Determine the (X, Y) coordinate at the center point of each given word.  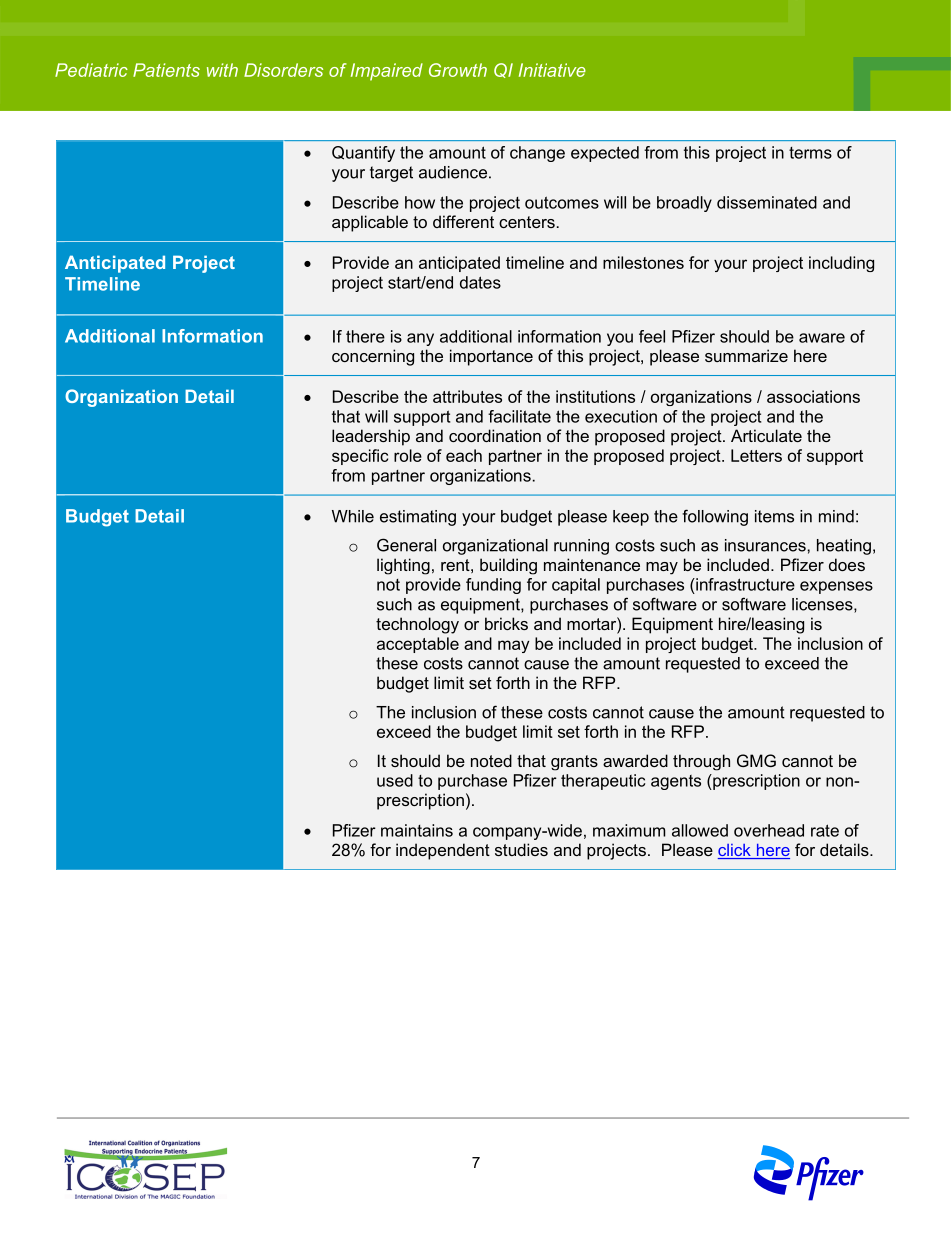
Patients (166, 70)
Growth (458, 70)
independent (443, 851)
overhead (769, 830)
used (395, 780)
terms (810, 153)
